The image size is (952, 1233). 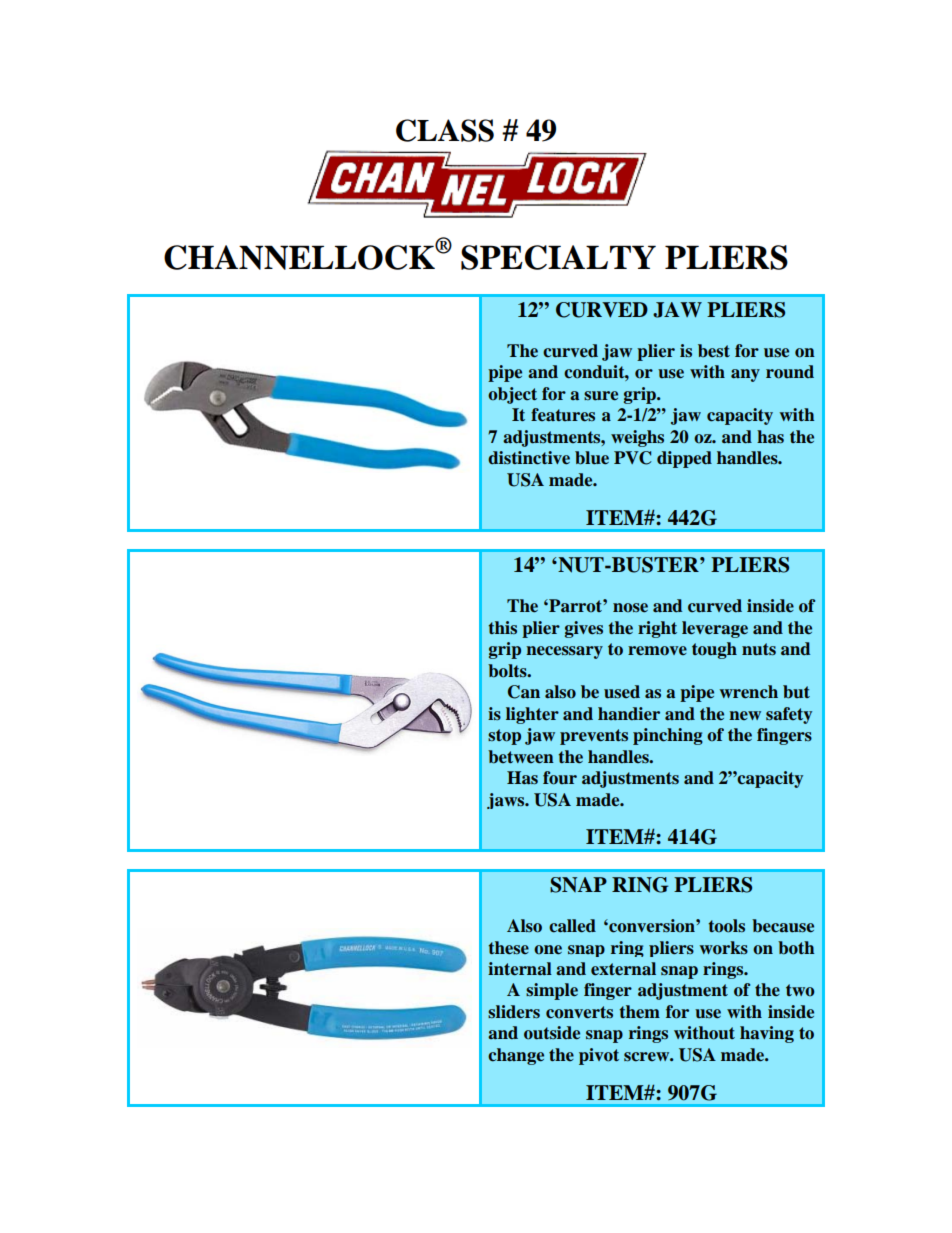 What do you see at coordinates (783, 926) in the document?
I see `because` at bounding box center [783, 926].
